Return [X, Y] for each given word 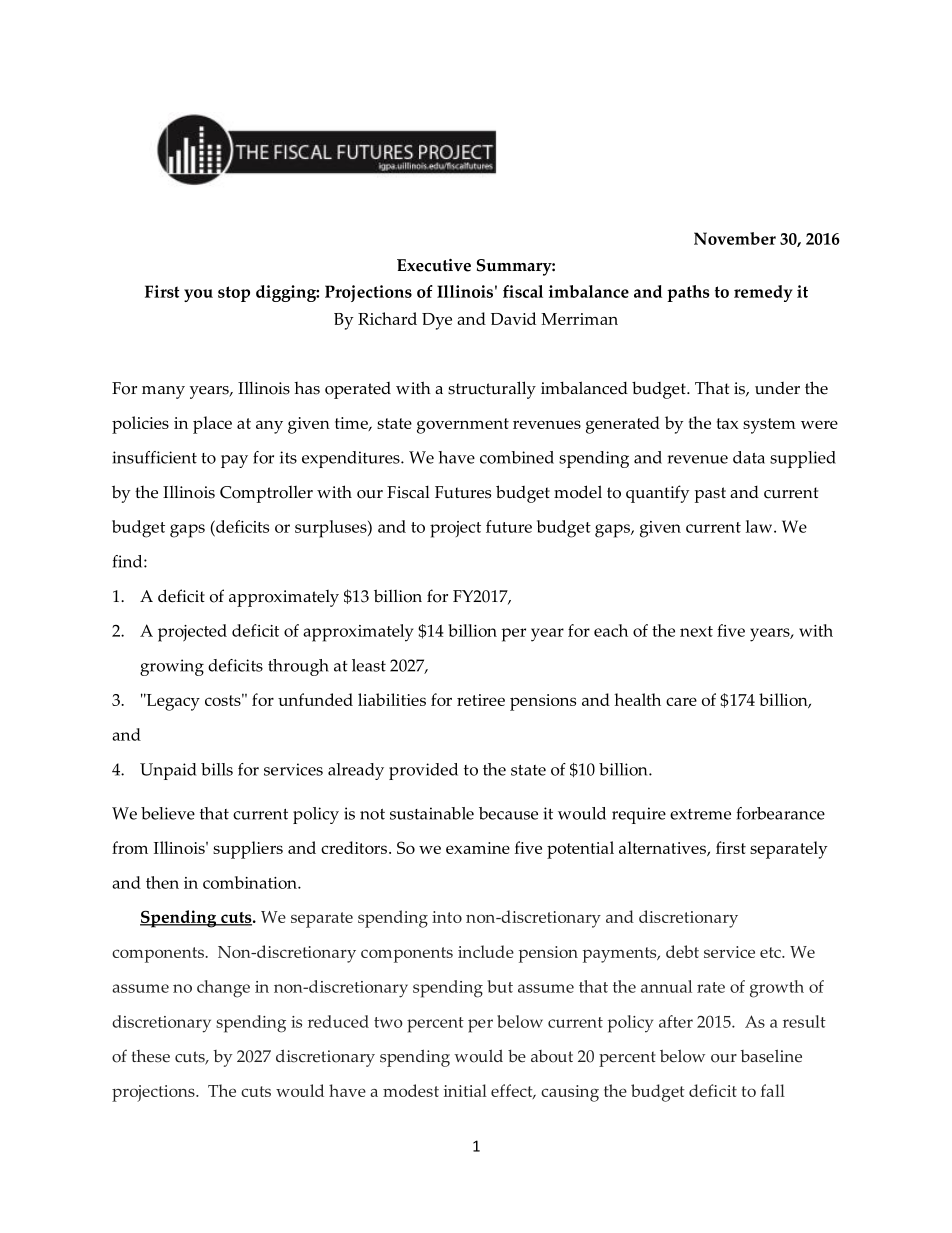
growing [172, 667]
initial [465, 1090]
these [150, 1056]
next [696, 631]
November [735, 238]
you [198, 295]
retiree [481, 700]
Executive [434, 265]
